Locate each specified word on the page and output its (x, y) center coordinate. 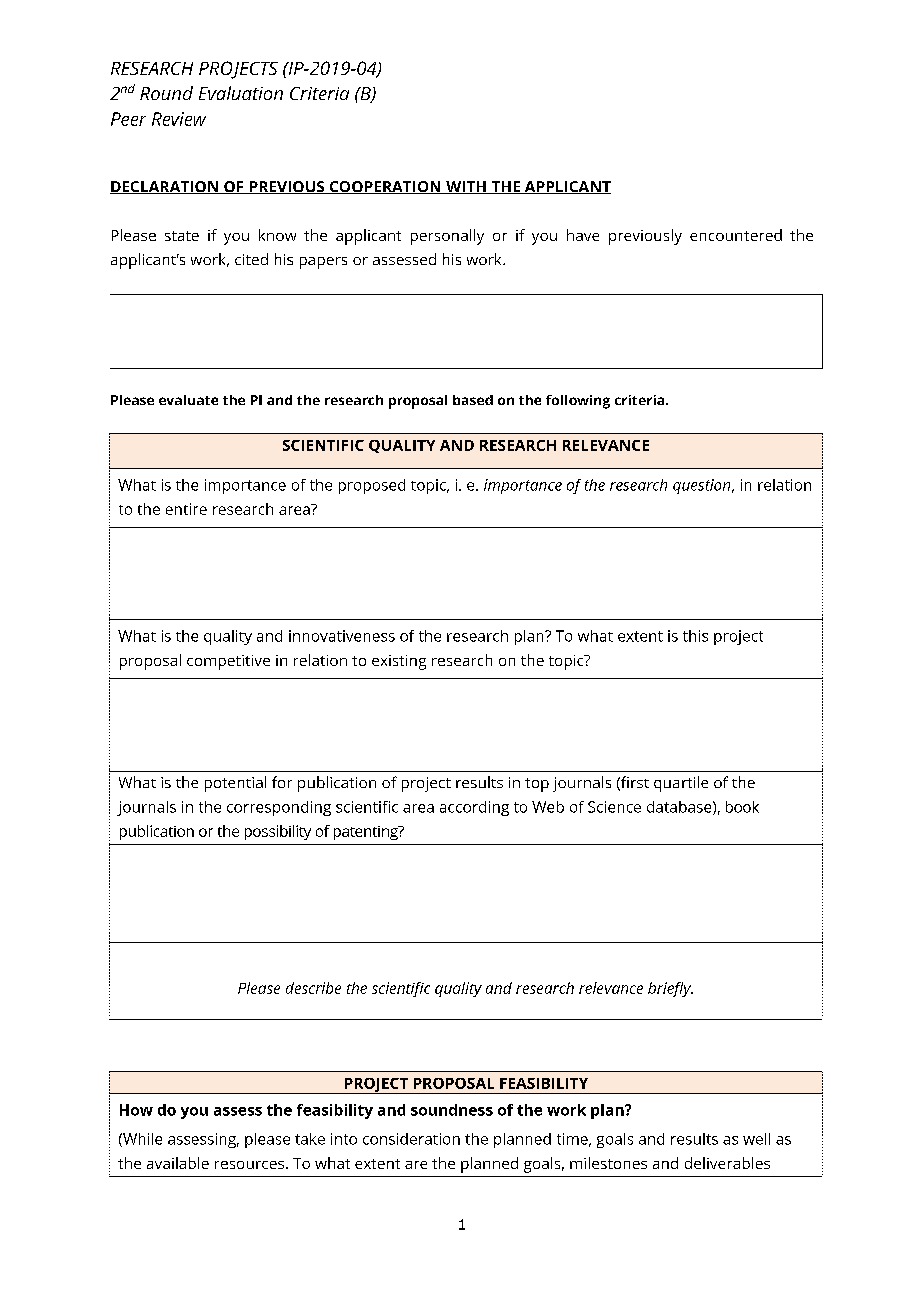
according (474, 808)
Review (179, 119)
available (178, 1163)
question (703, 486)
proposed (372, 486)
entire (186, 509)
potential (235, 784)
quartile (681, 784)
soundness (452, 1110)
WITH (466, 187)
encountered (736, 235)
